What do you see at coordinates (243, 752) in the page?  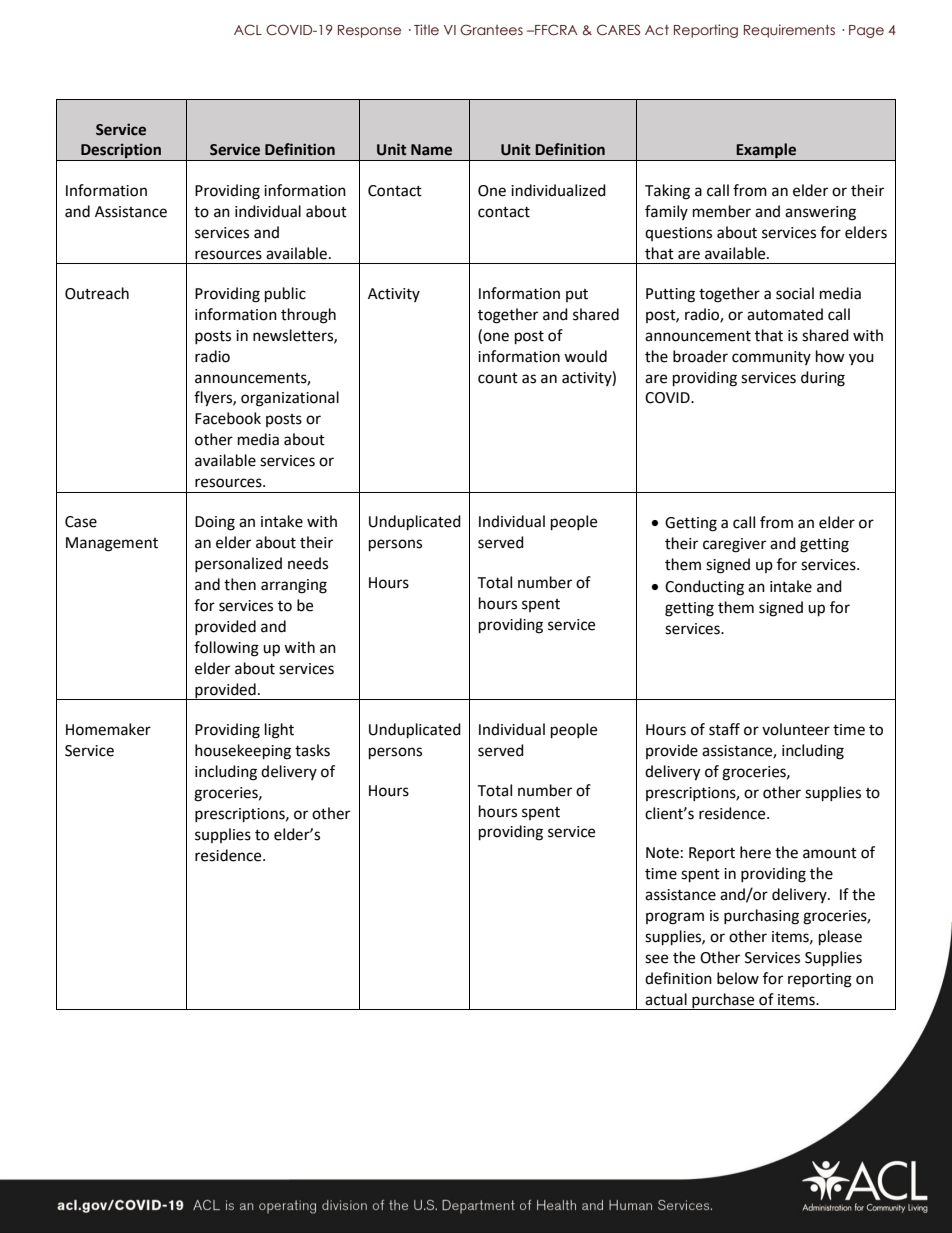 I see `housekeeping` at bounding box center [243, 752].
